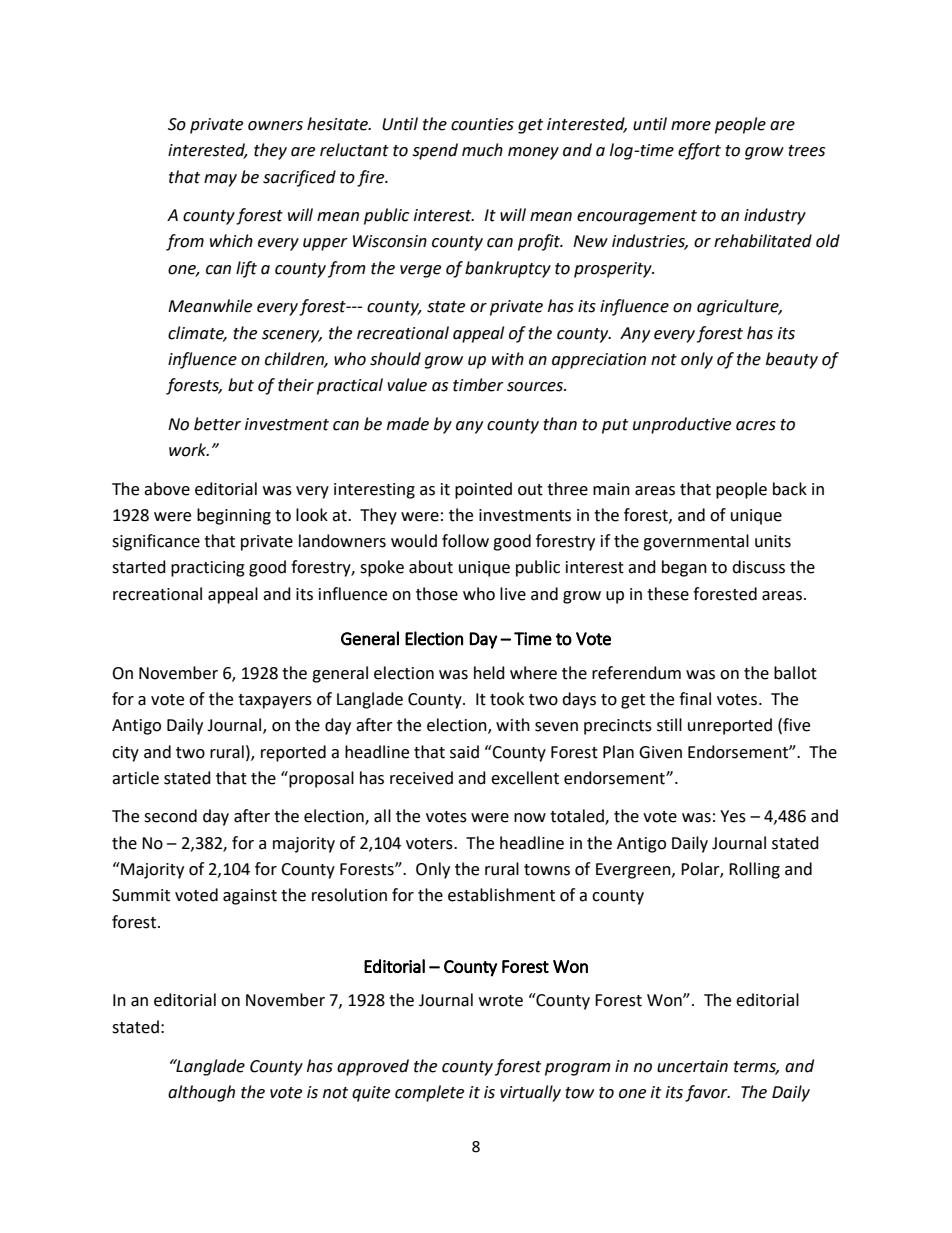  Describe the element at coordinates (758, 567) in the document. I see `discuss` at that location.
